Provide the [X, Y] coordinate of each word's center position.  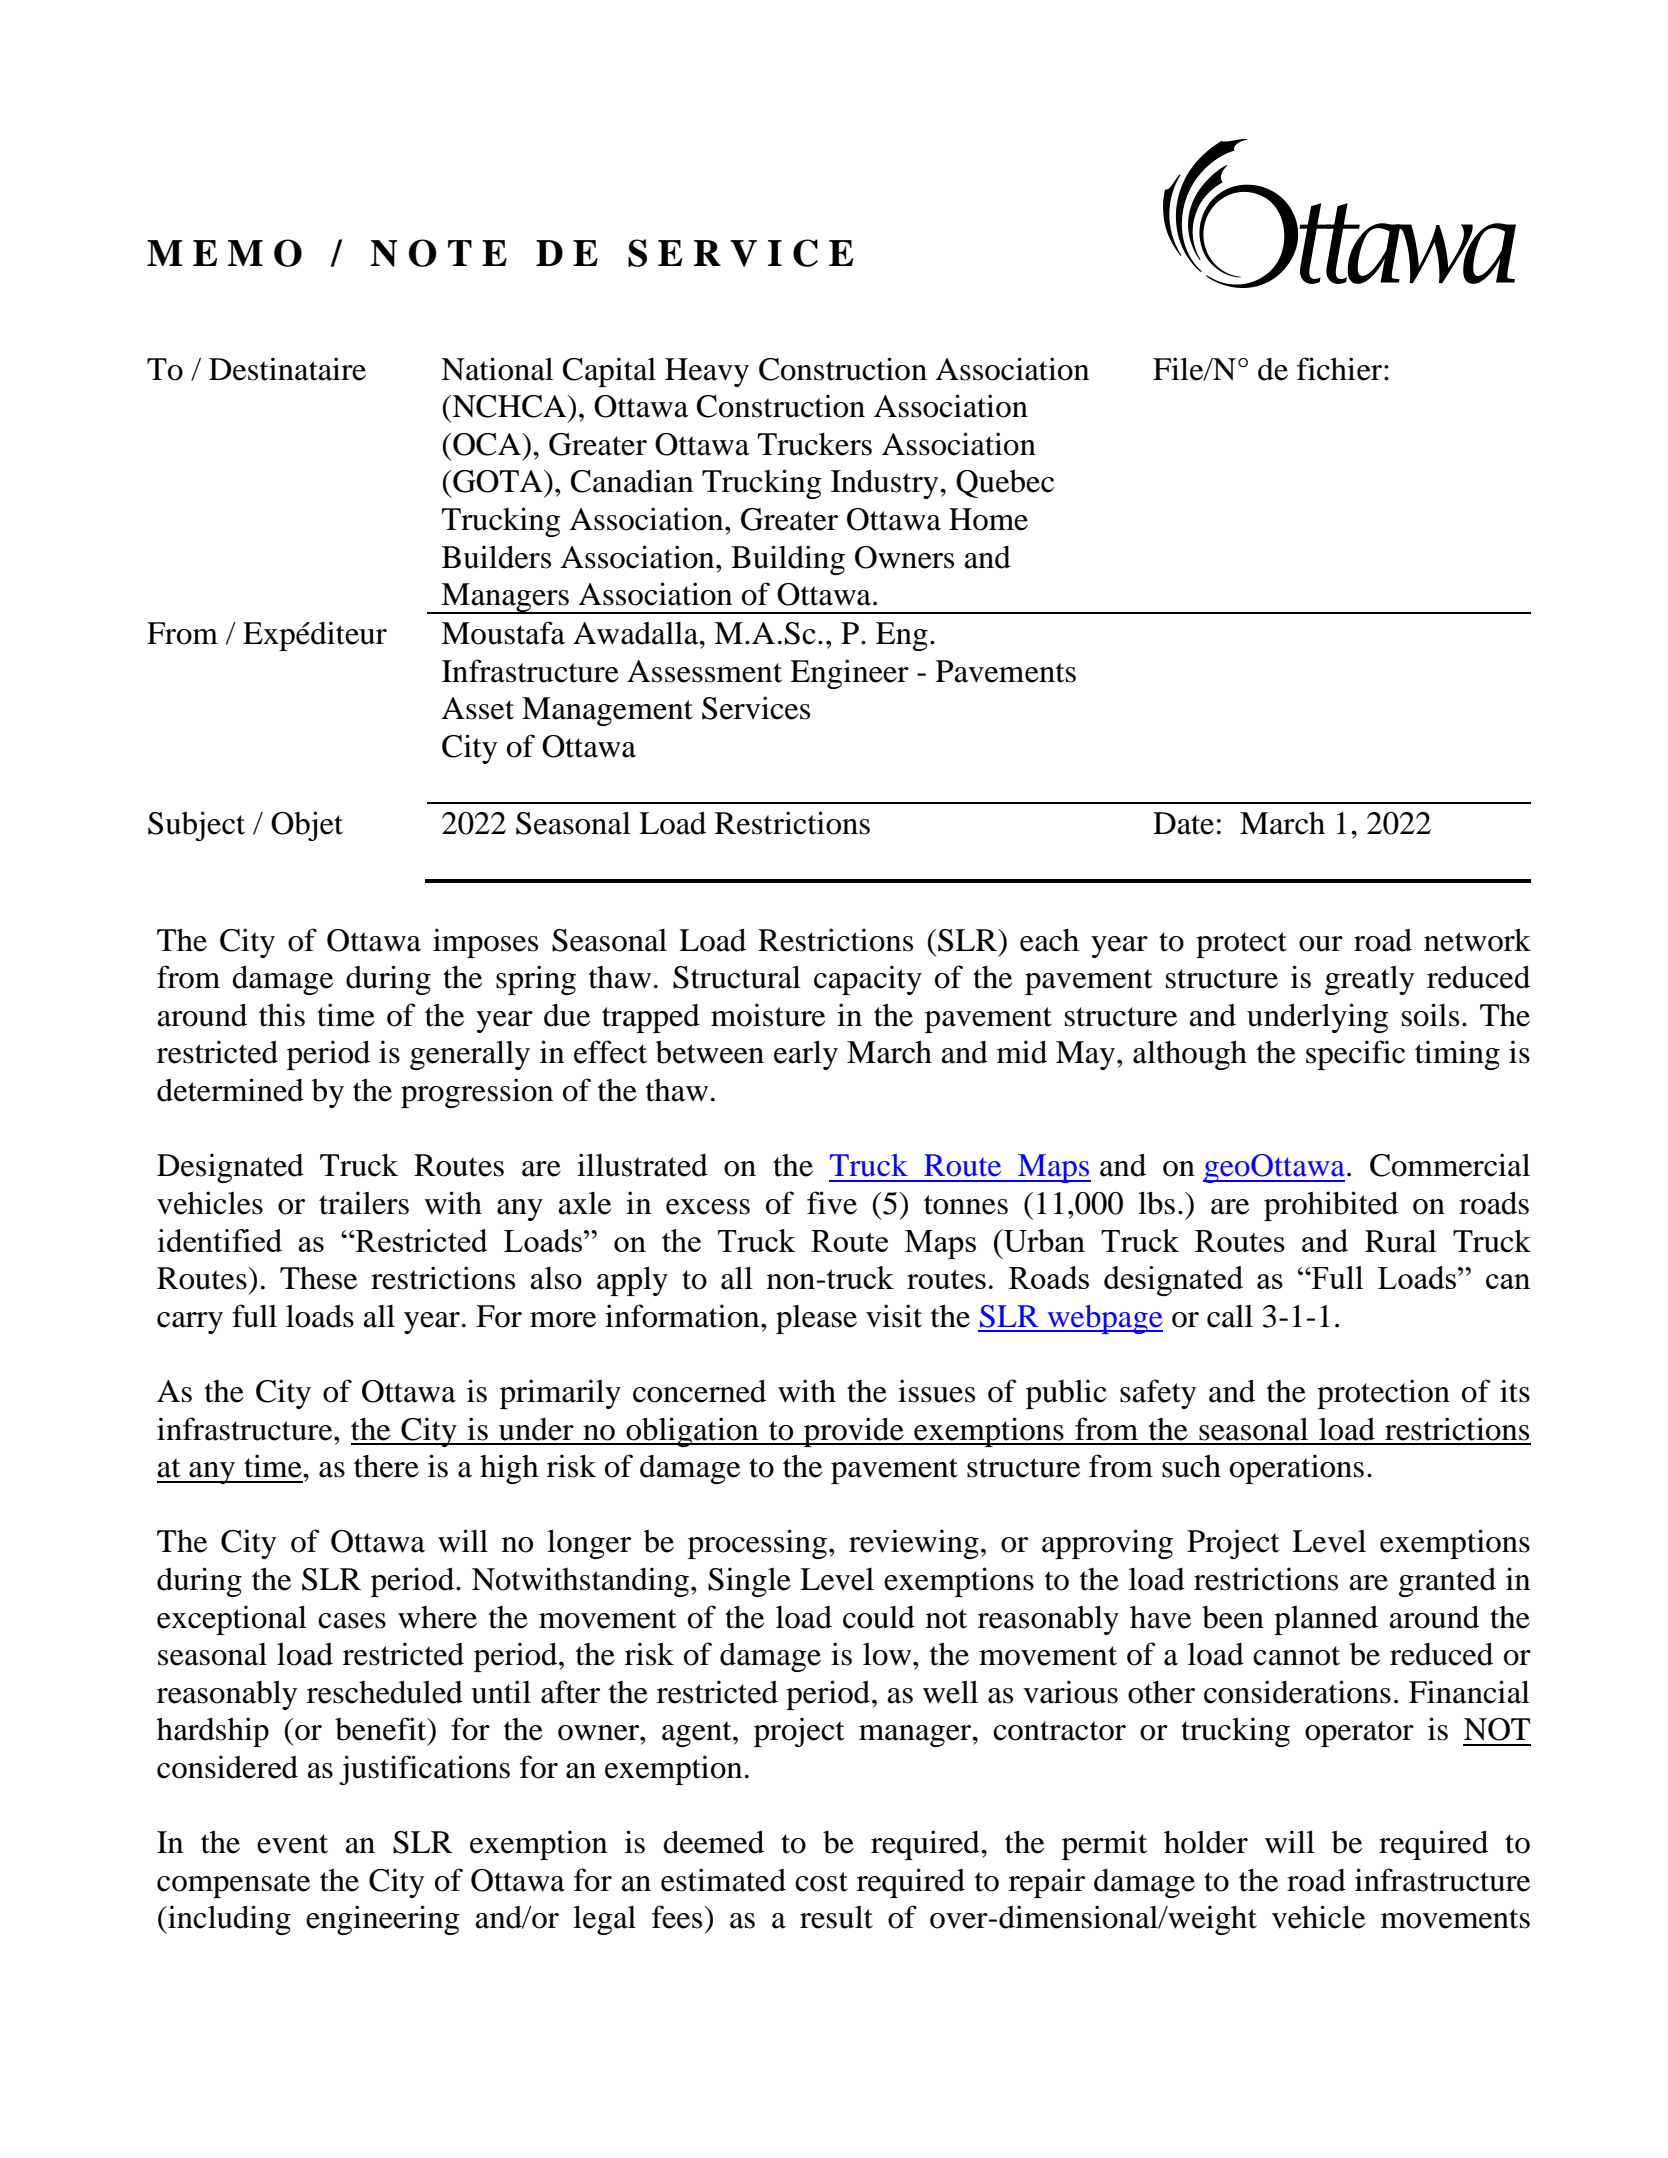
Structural [737, 977]
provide [854, 1432]
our [1321, 944]
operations [1297, 1469]
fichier [1341, 369]
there [386, 1466]
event [292, 1844]
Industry [886, 484]
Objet [307, 826]
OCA [488, 444]
